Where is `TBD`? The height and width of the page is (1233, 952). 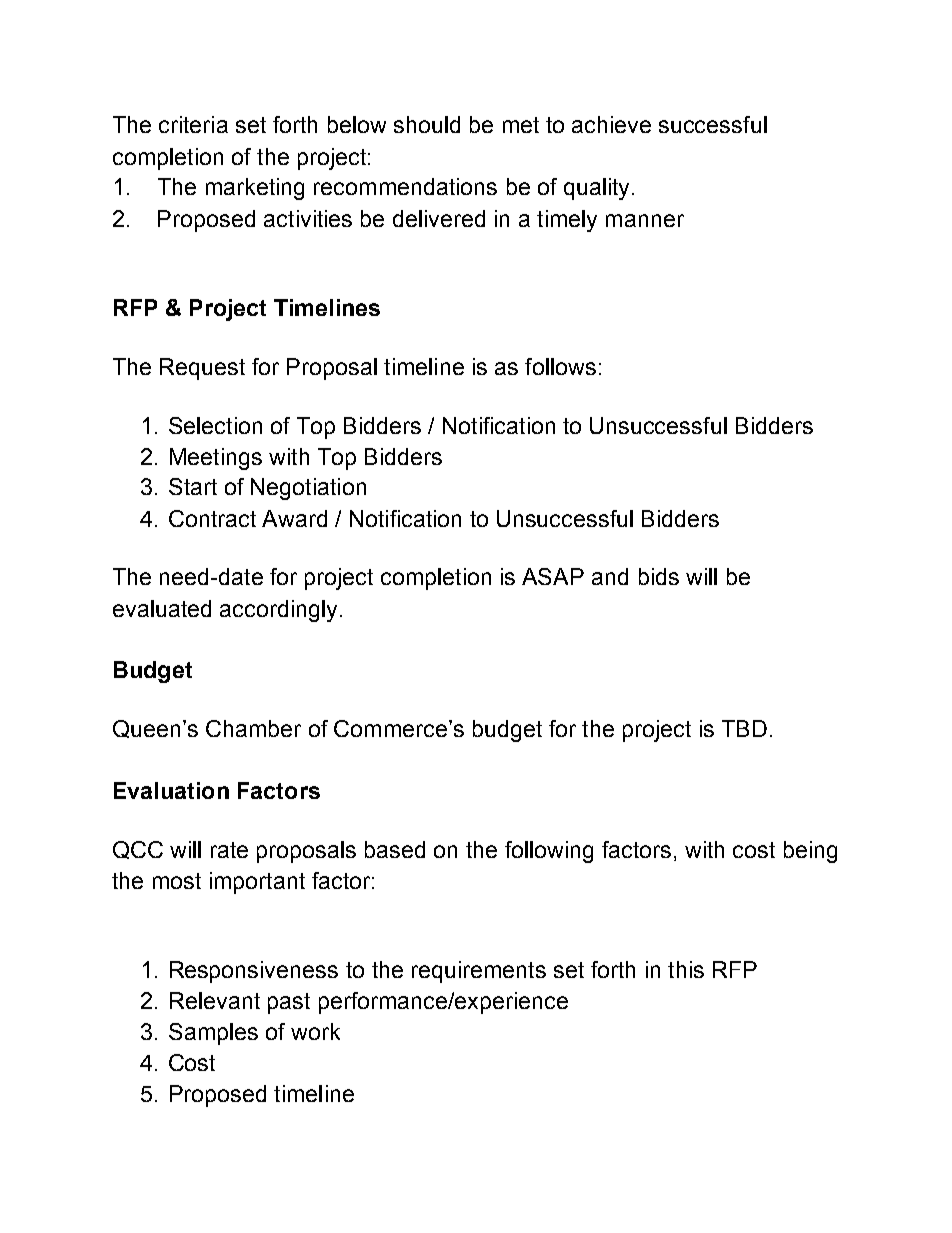
TBD is located at coordinates (744, 728).
